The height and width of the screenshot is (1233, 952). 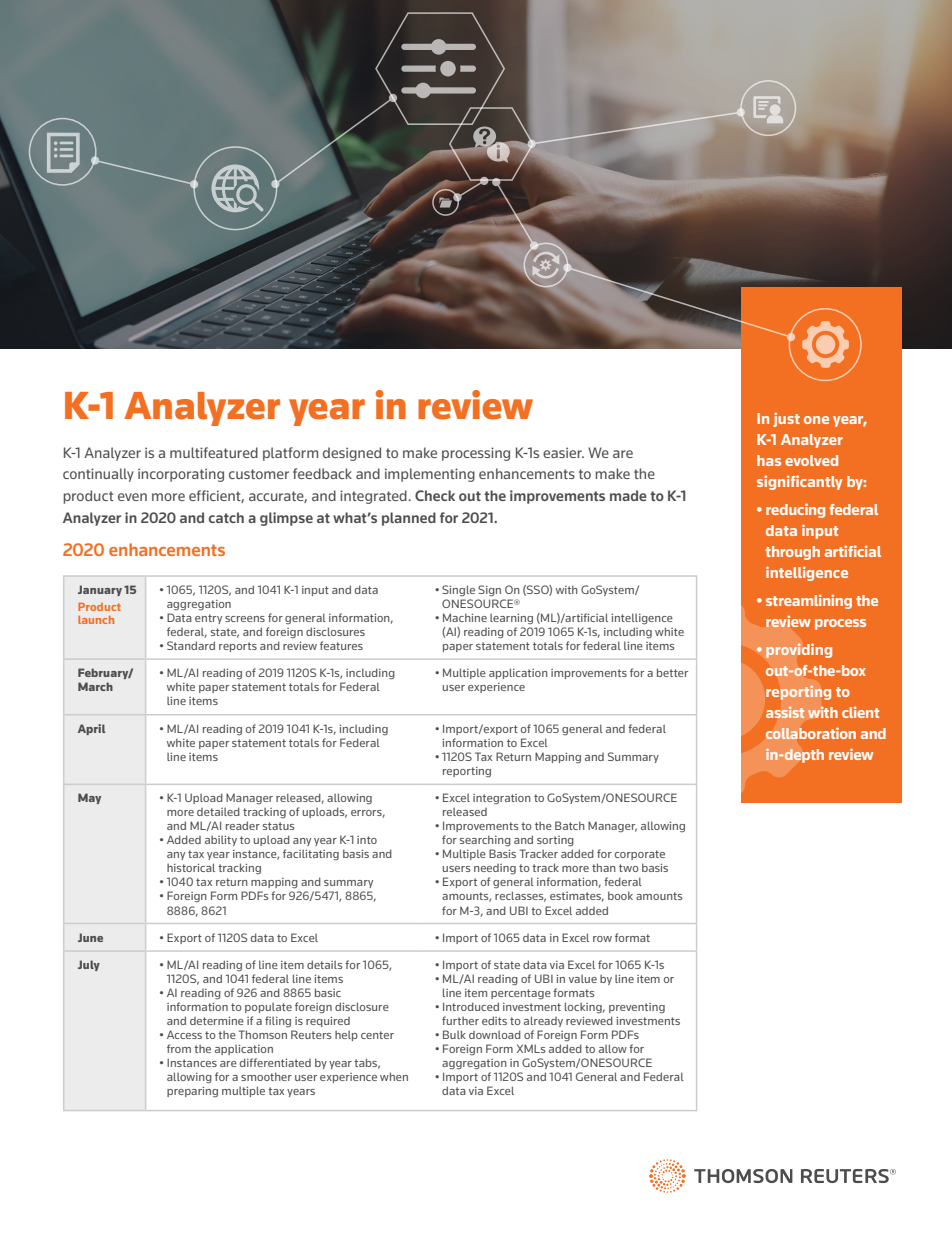 I want to click on implementing, so click(x=430, y=475).
